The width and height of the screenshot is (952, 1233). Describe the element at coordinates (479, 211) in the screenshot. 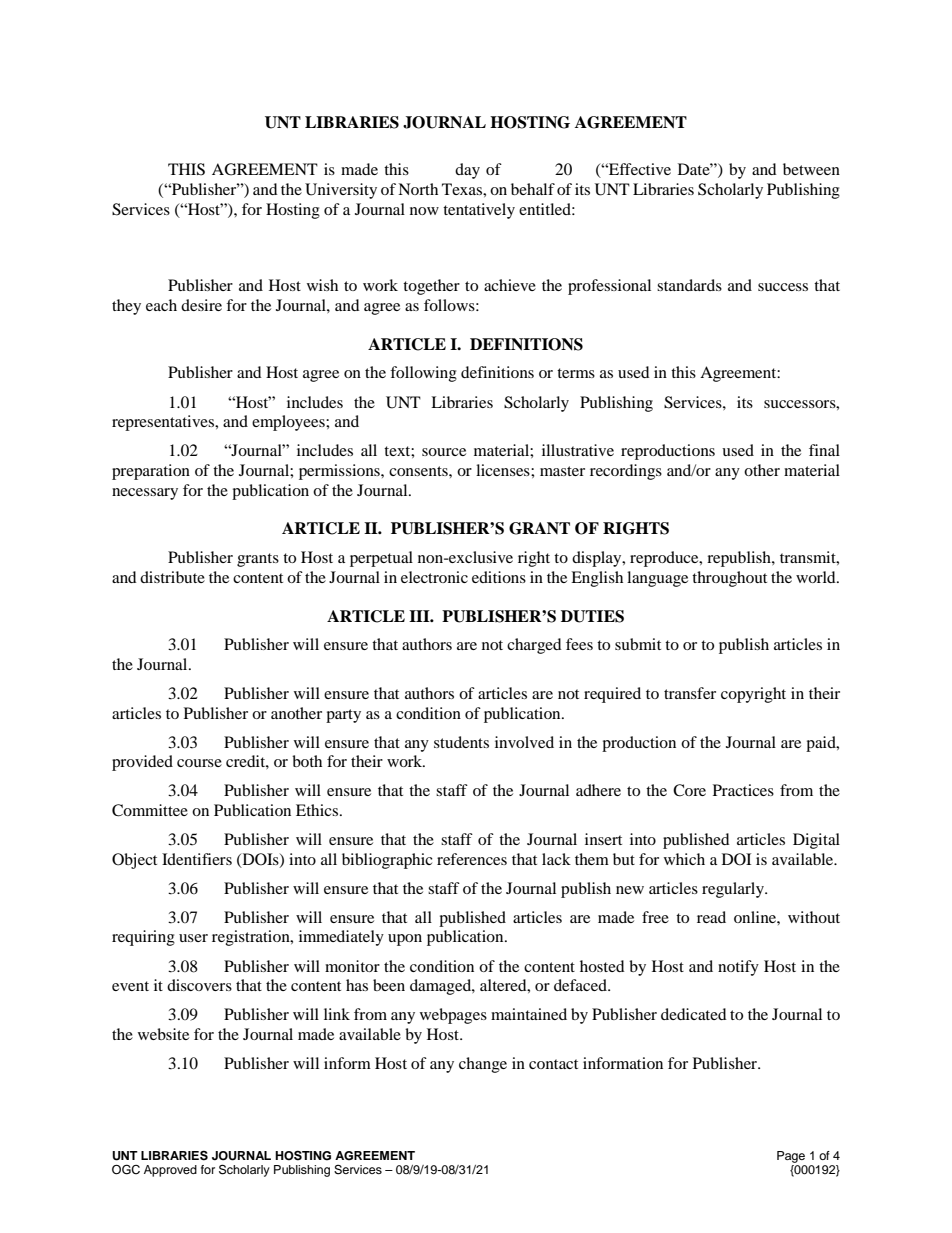

I see `tentatively` at that location.
